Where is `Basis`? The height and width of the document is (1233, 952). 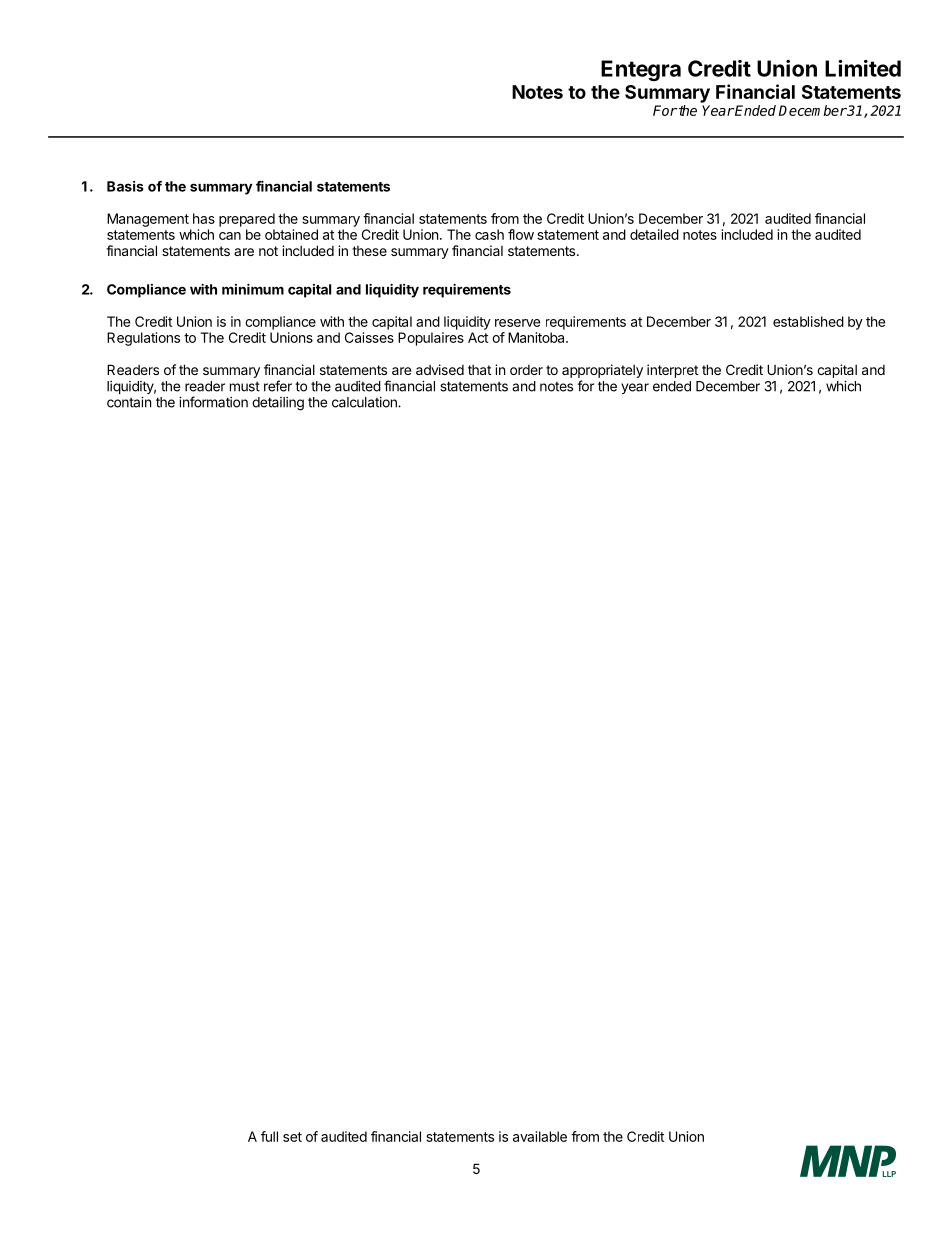
Basis is located at coordinates (125, 186).
